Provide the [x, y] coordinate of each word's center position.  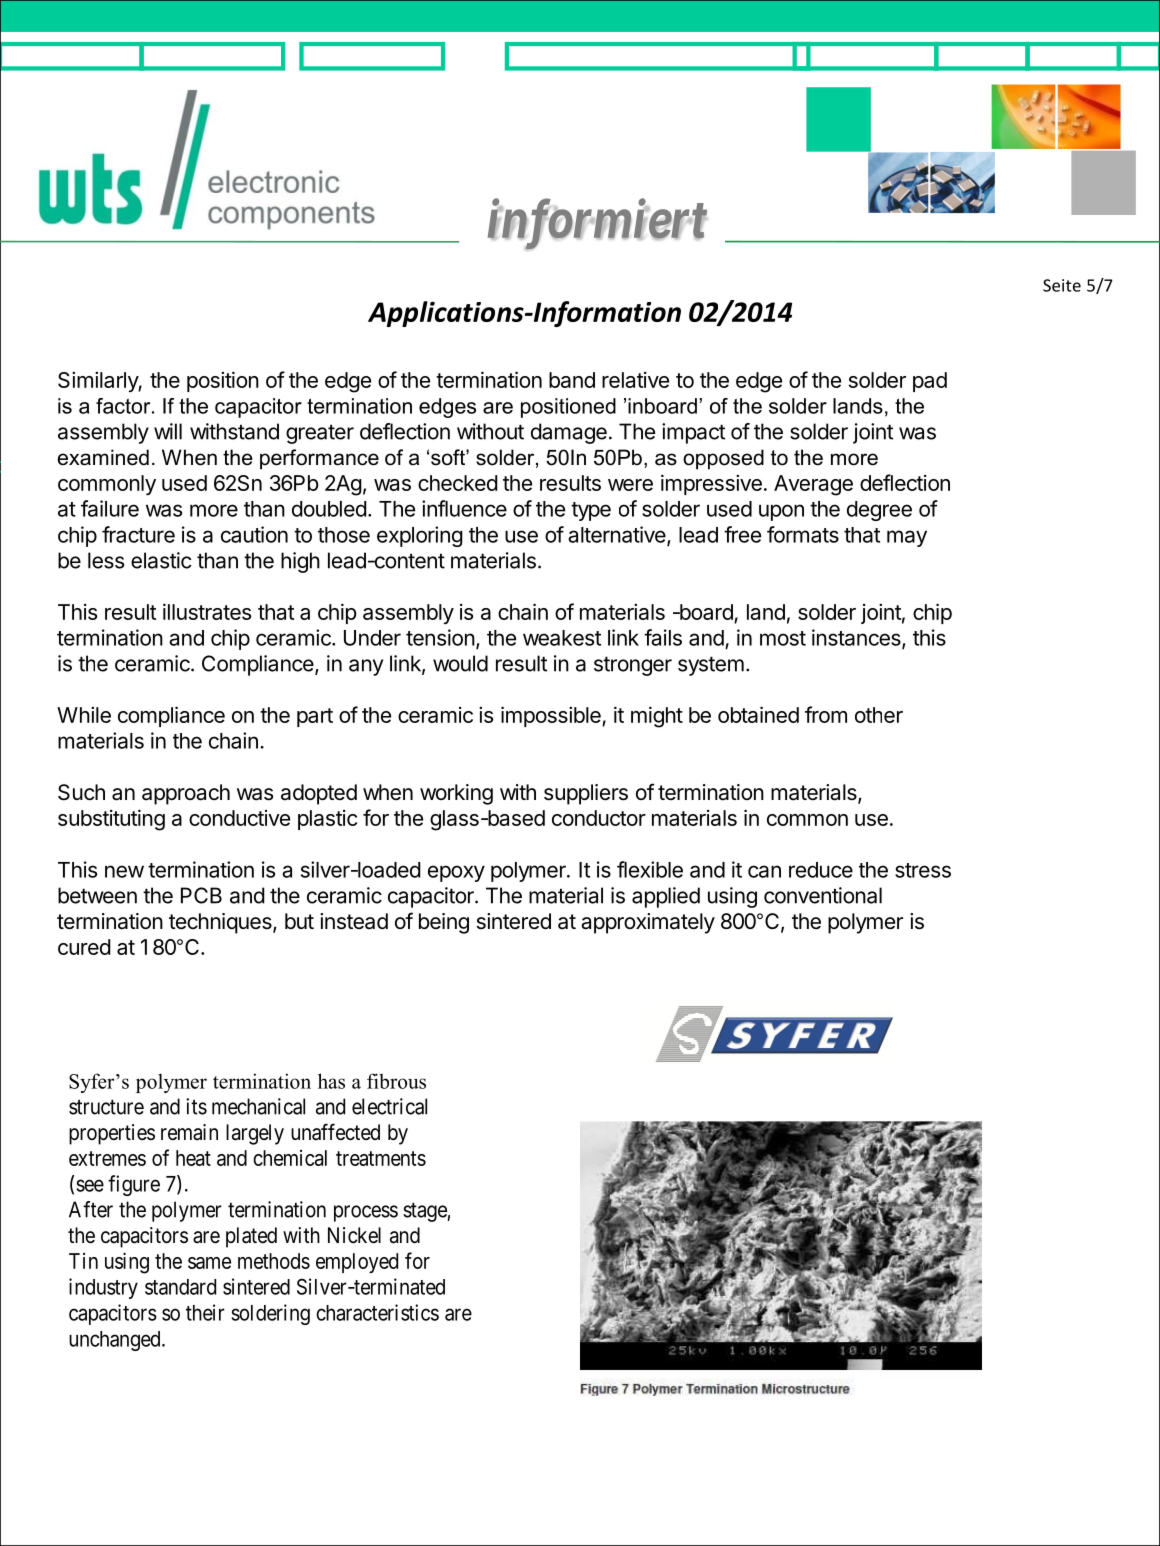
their [205, 1312]
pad [930, 382]
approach [186, 794]
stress [923, 870]
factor [124, 406]
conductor [599, 818]
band [572, 380]
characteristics [377, 1312]
